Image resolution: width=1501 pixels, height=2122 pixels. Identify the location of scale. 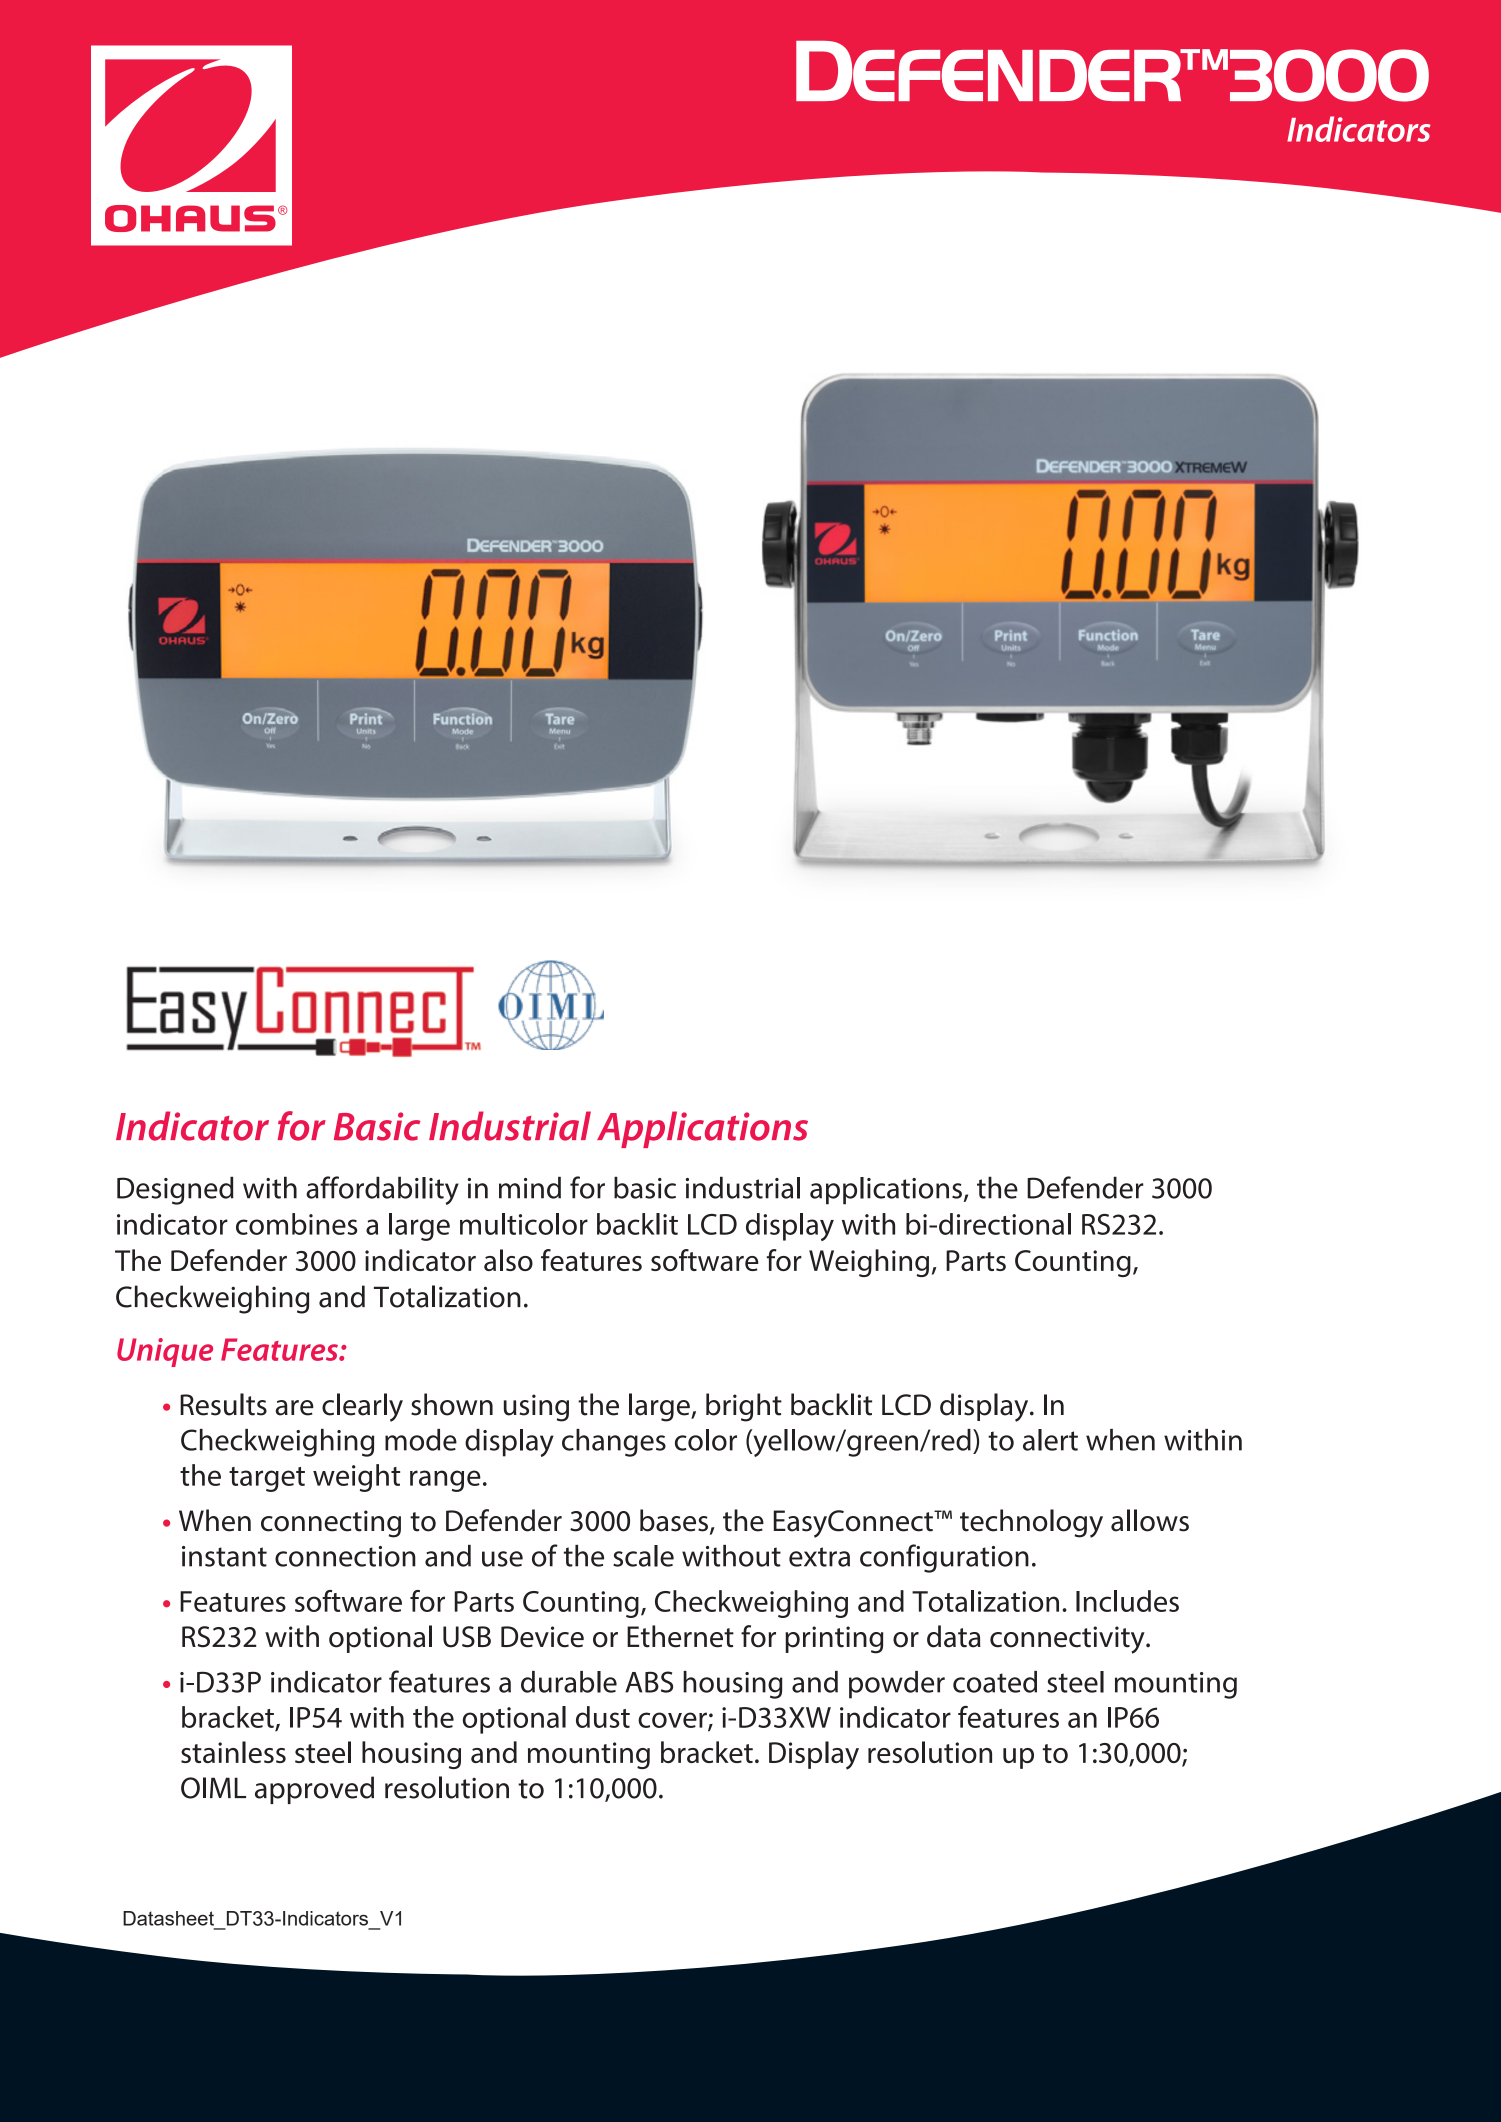
(643, 1556).
